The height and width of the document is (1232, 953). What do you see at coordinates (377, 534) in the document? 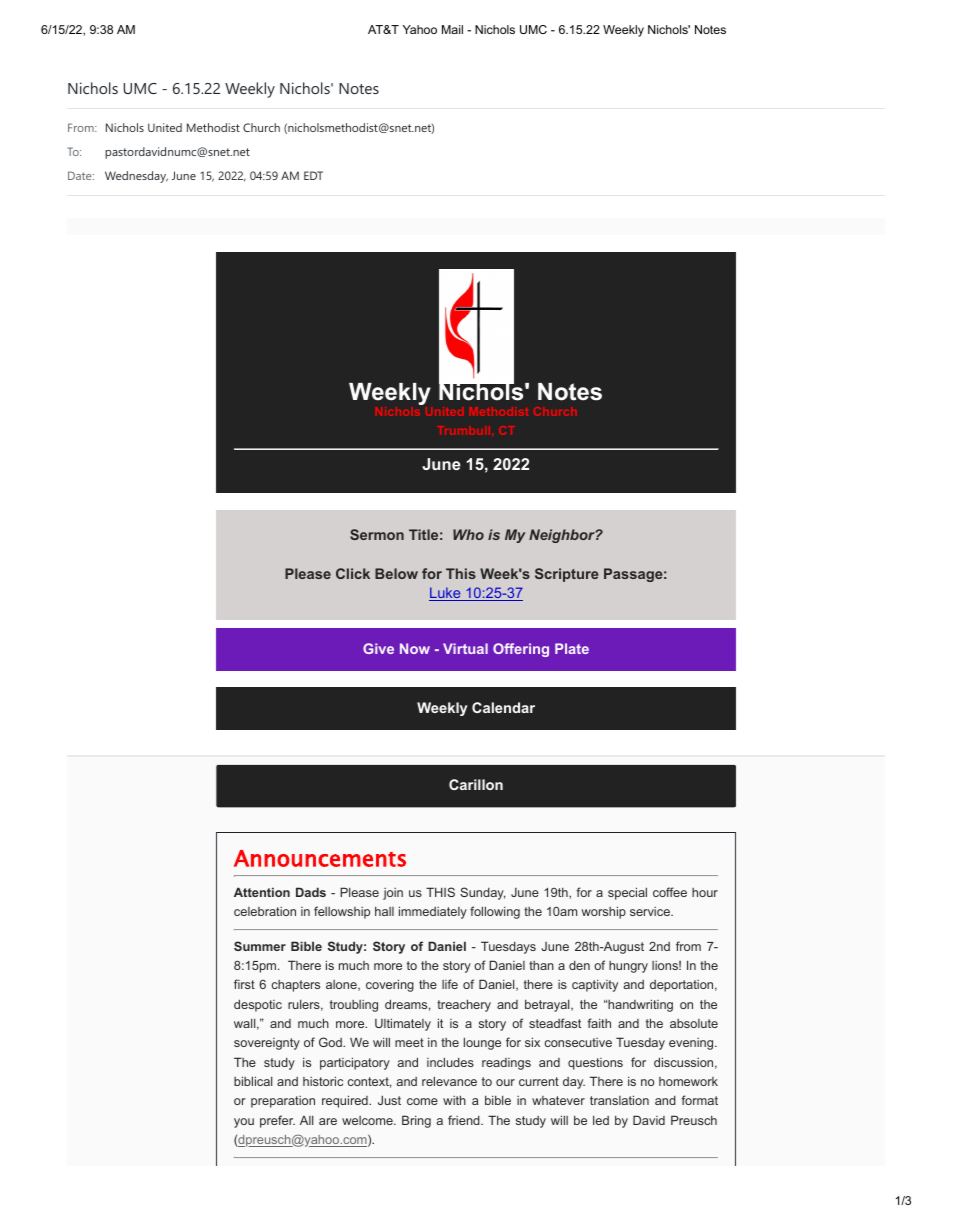
I see `Sermon` at bounding box center [377, 534].
